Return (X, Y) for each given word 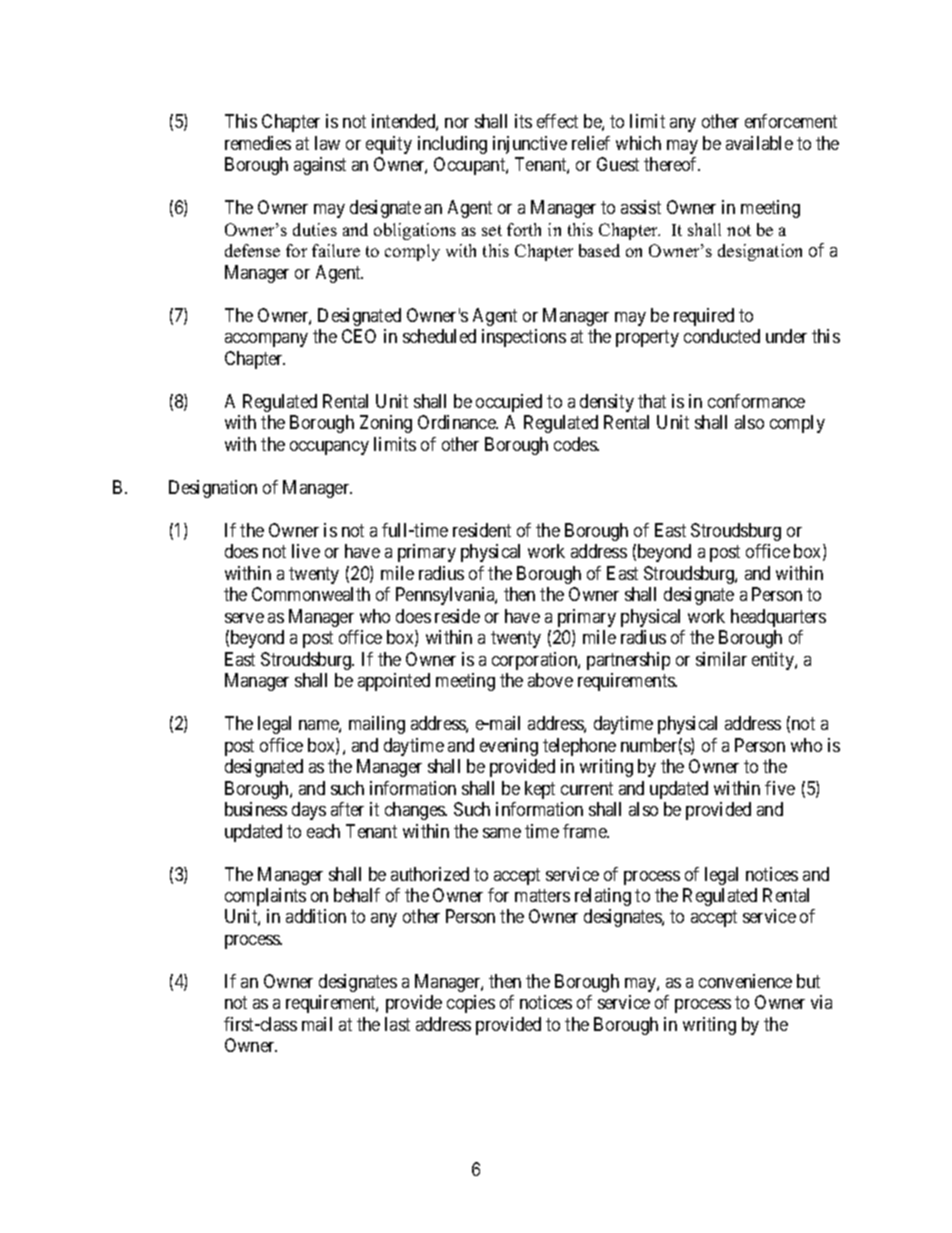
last (397, 1024)
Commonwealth (311, 594)
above (550, 680)
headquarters (778, 618)
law (327, 143)
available (759, 143)
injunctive (530, 145)
